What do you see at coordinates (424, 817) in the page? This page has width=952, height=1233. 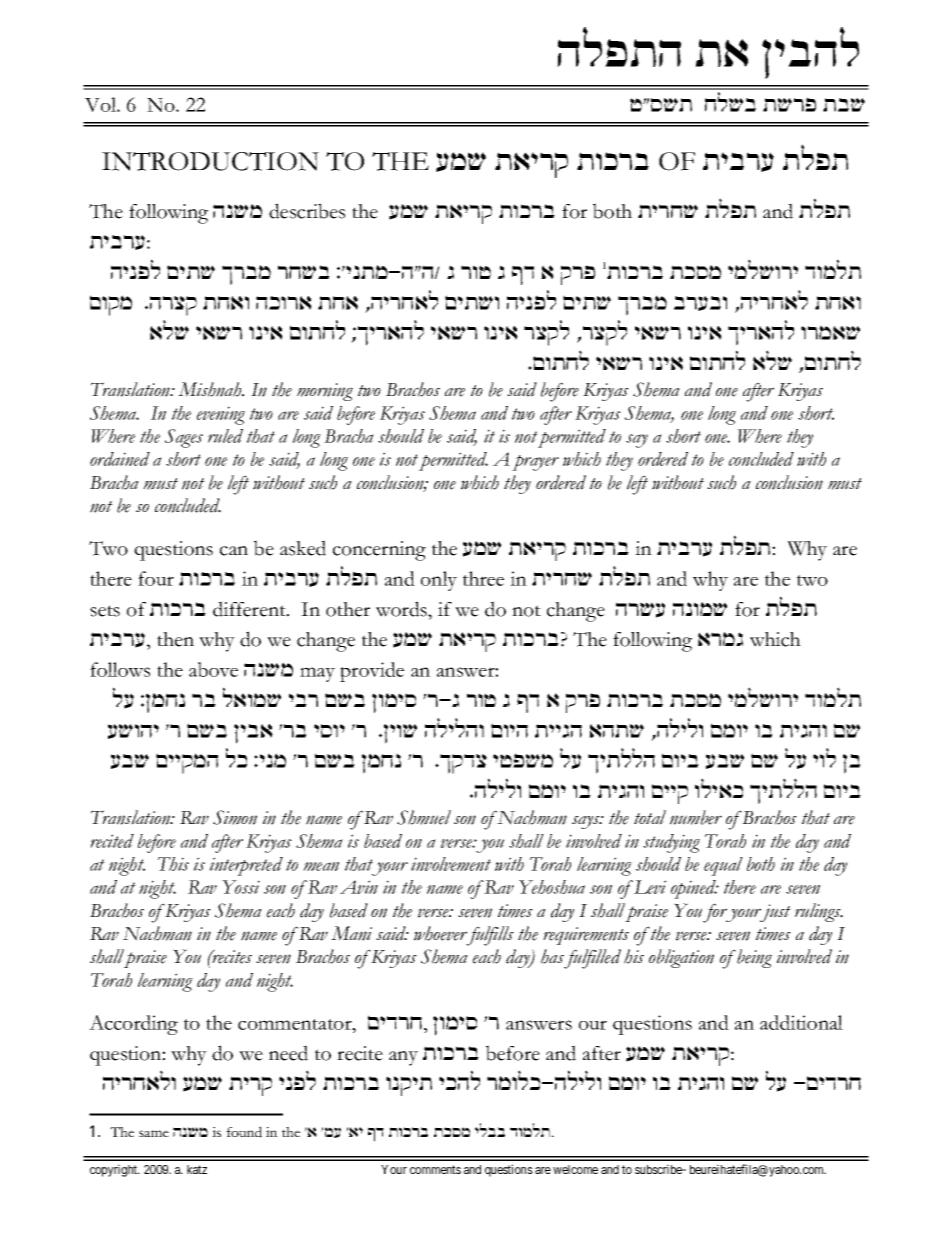 I see `Shmuel` at bounding box center [424, 817].
